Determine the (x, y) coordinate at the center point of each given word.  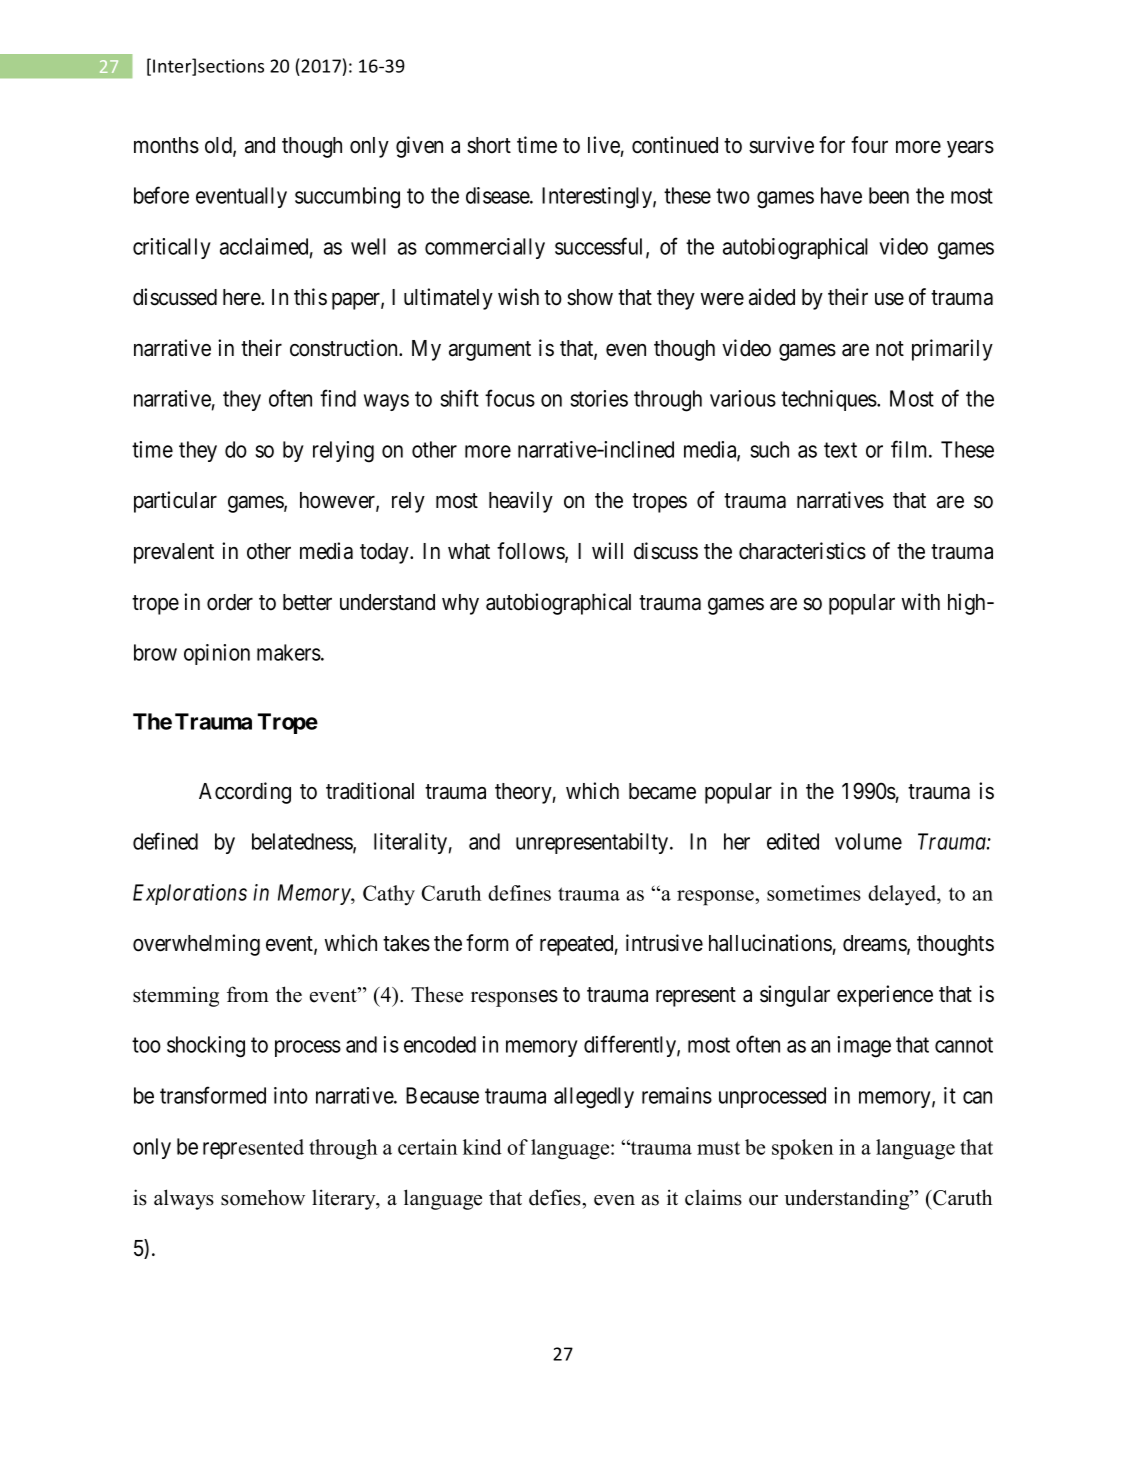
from (248, 994)
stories (599, 398)
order (230, 602)
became (662, 791)
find (338, 398)
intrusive (664, 943)
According (245, 793)
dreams (875, 944)
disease (498, 195)
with (921, 601)
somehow (263, 1197)
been (889, 195)
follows (531, 552)
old (219, 146)
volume (868, 841)
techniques (829, 400)
